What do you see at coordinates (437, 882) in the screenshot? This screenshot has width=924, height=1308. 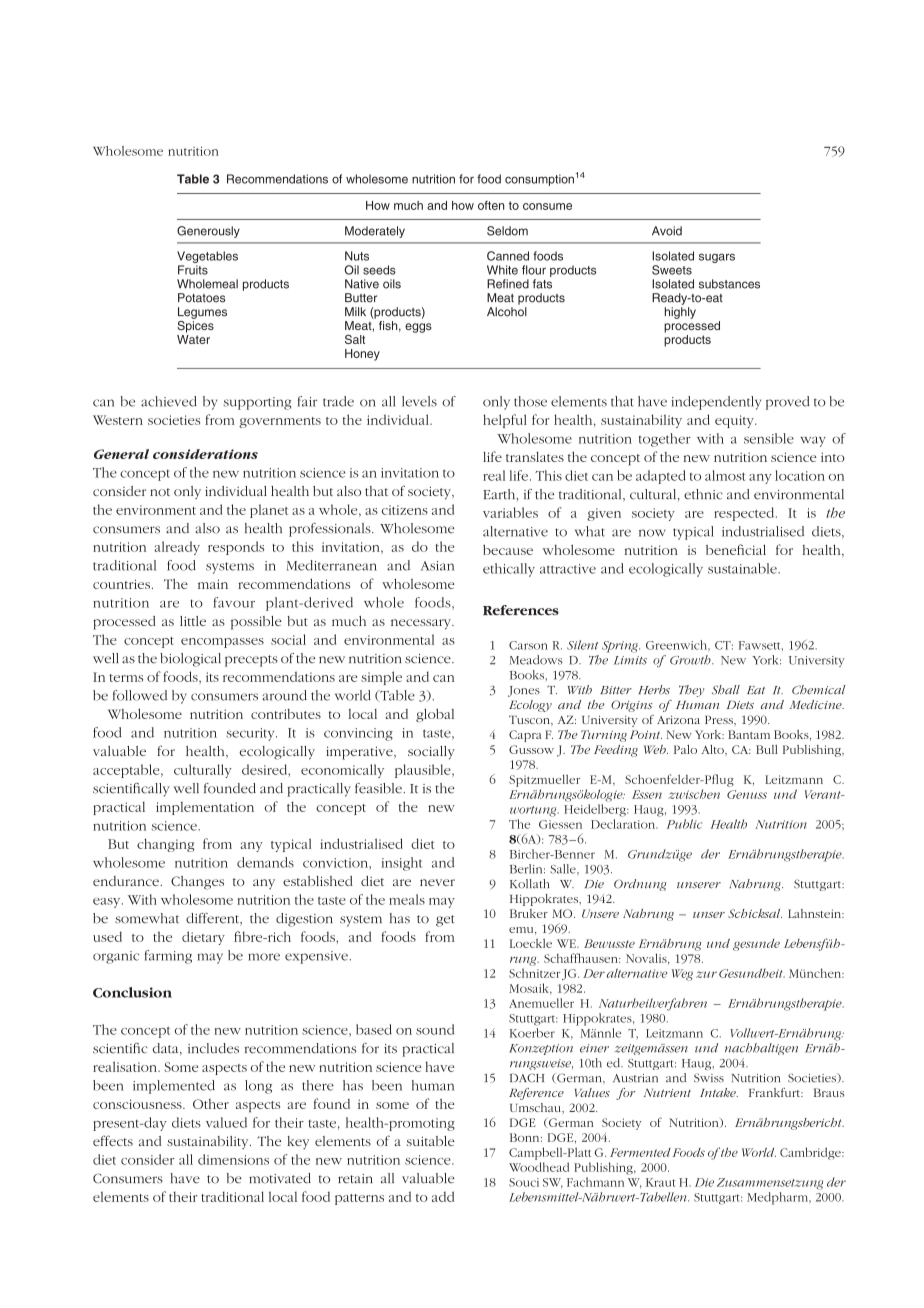 I see `never` at bounding box center [437, 882].
